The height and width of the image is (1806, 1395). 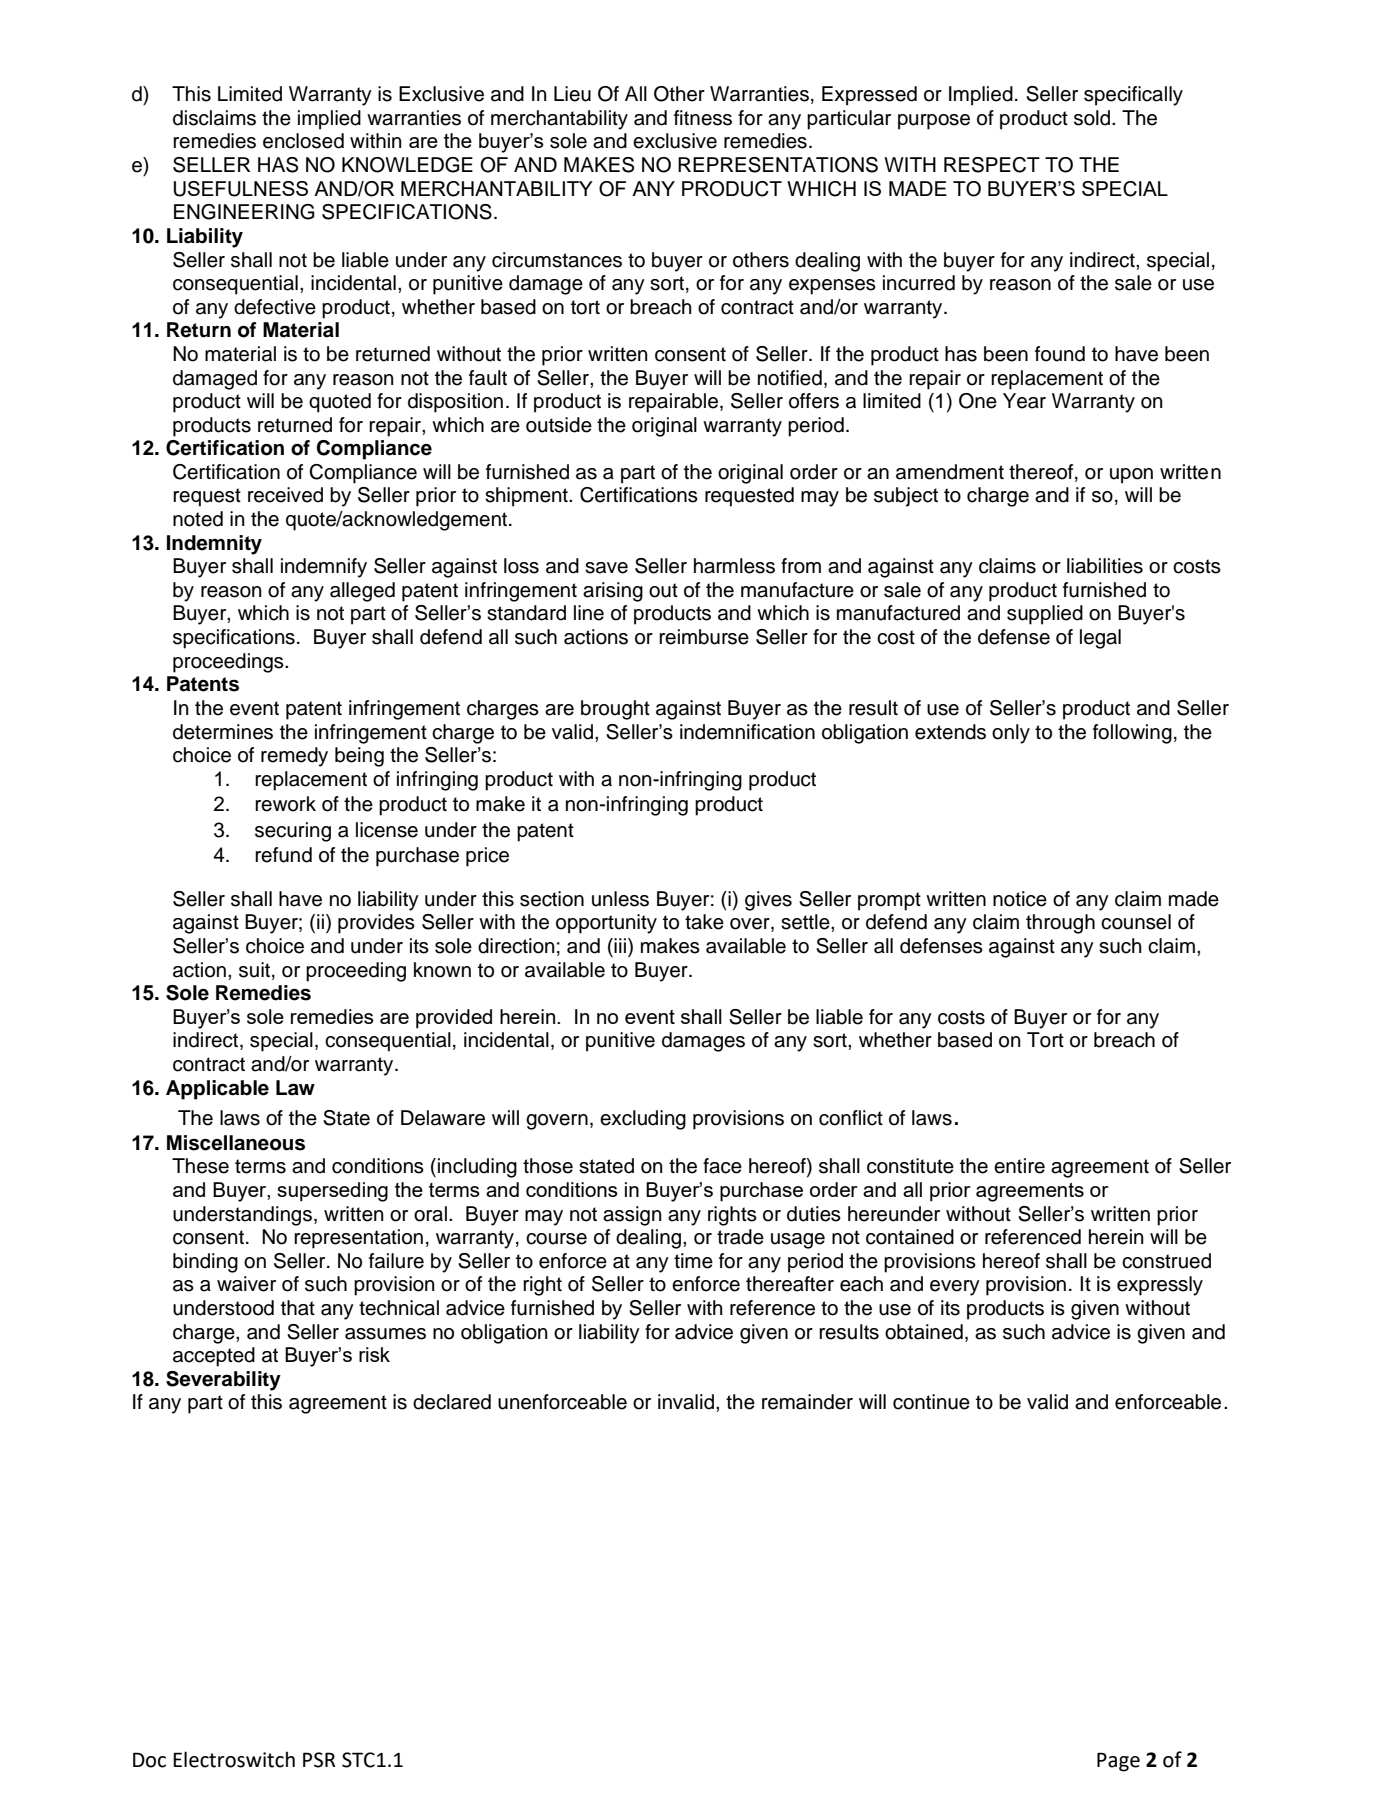 What do you see at coordinates (807, 1402) in the image?
I see `remainder` at bounding box center [807, 1402].
